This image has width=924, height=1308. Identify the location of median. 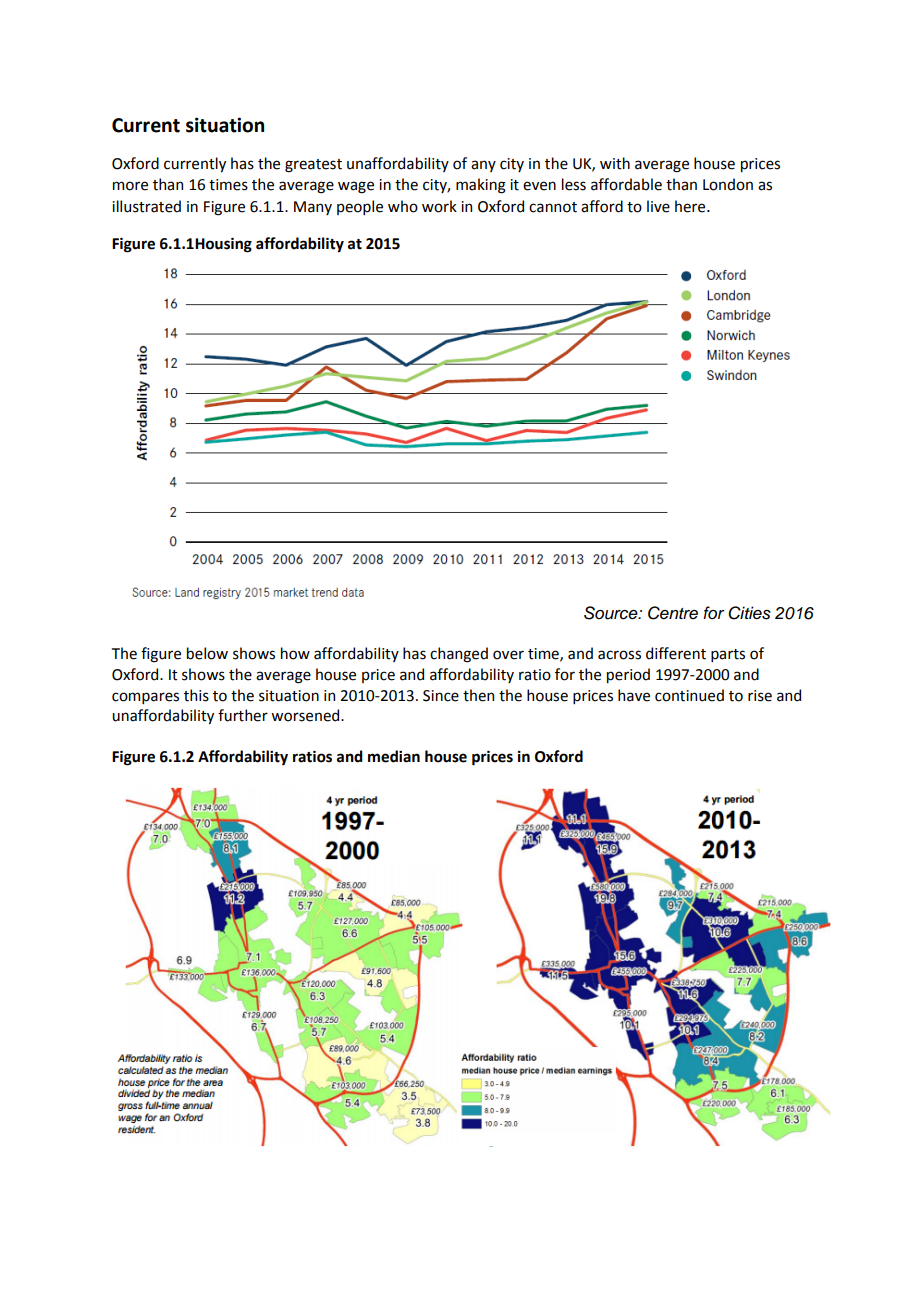
(394, 756).
